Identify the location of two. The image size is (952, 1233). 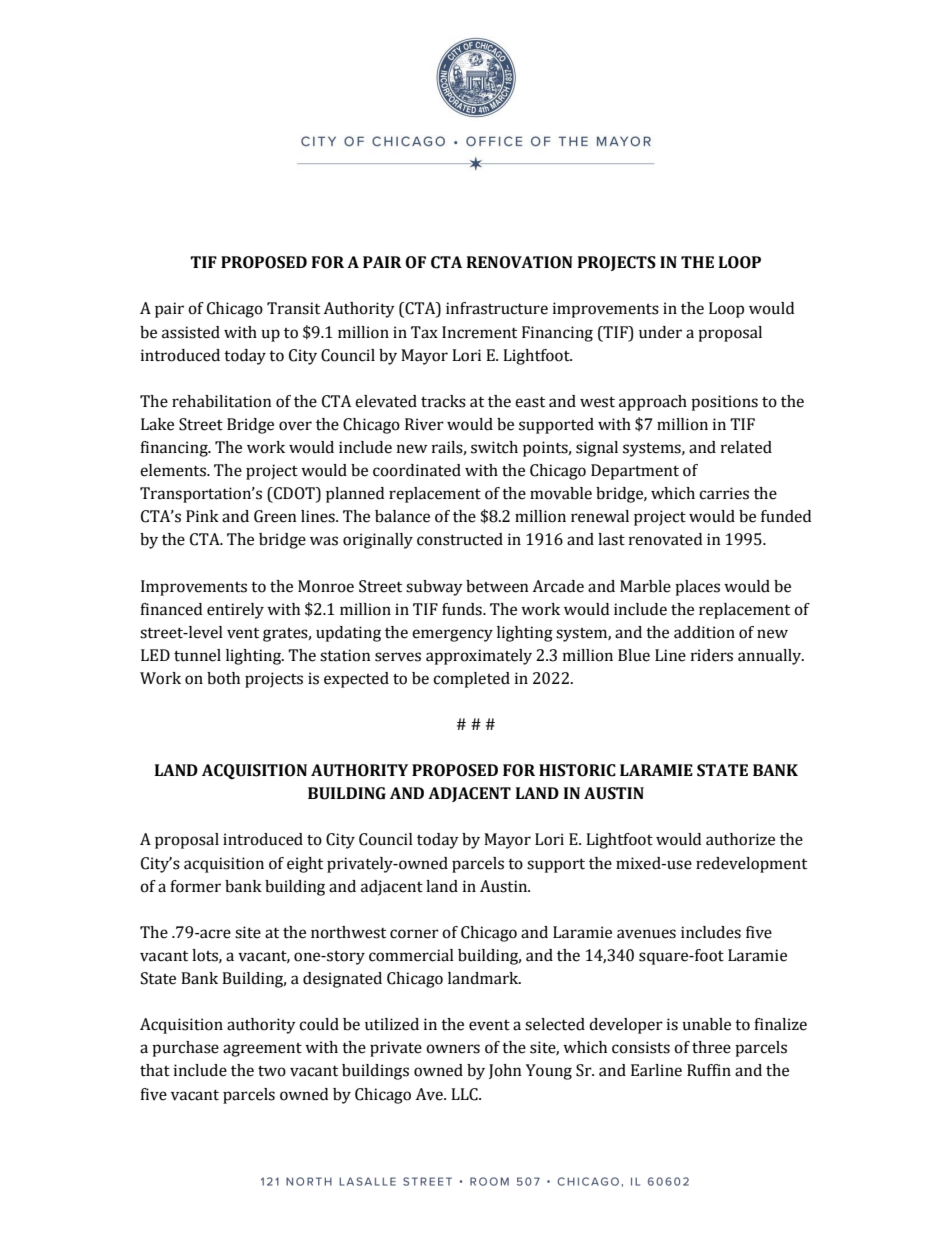
(272, 1071).
